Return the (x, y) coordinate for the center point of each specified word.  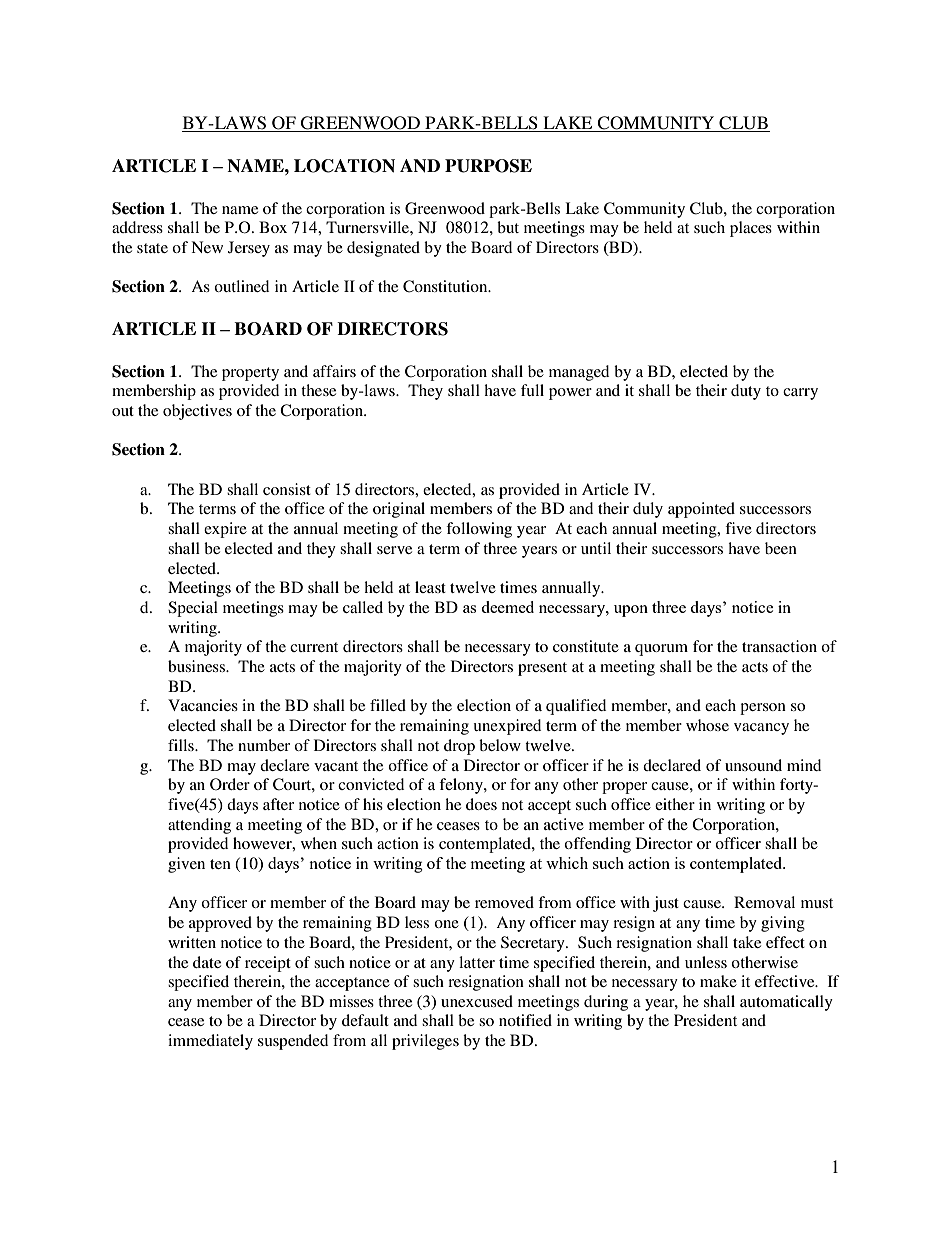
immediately (210, 1042)
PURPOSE (488, 166)
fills (182, 745)
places (751, 229)
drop (459, 747)
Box (273, 227)
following (479, 530)
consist (287, 489)
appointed (701, 510)
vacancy (761, 729)
